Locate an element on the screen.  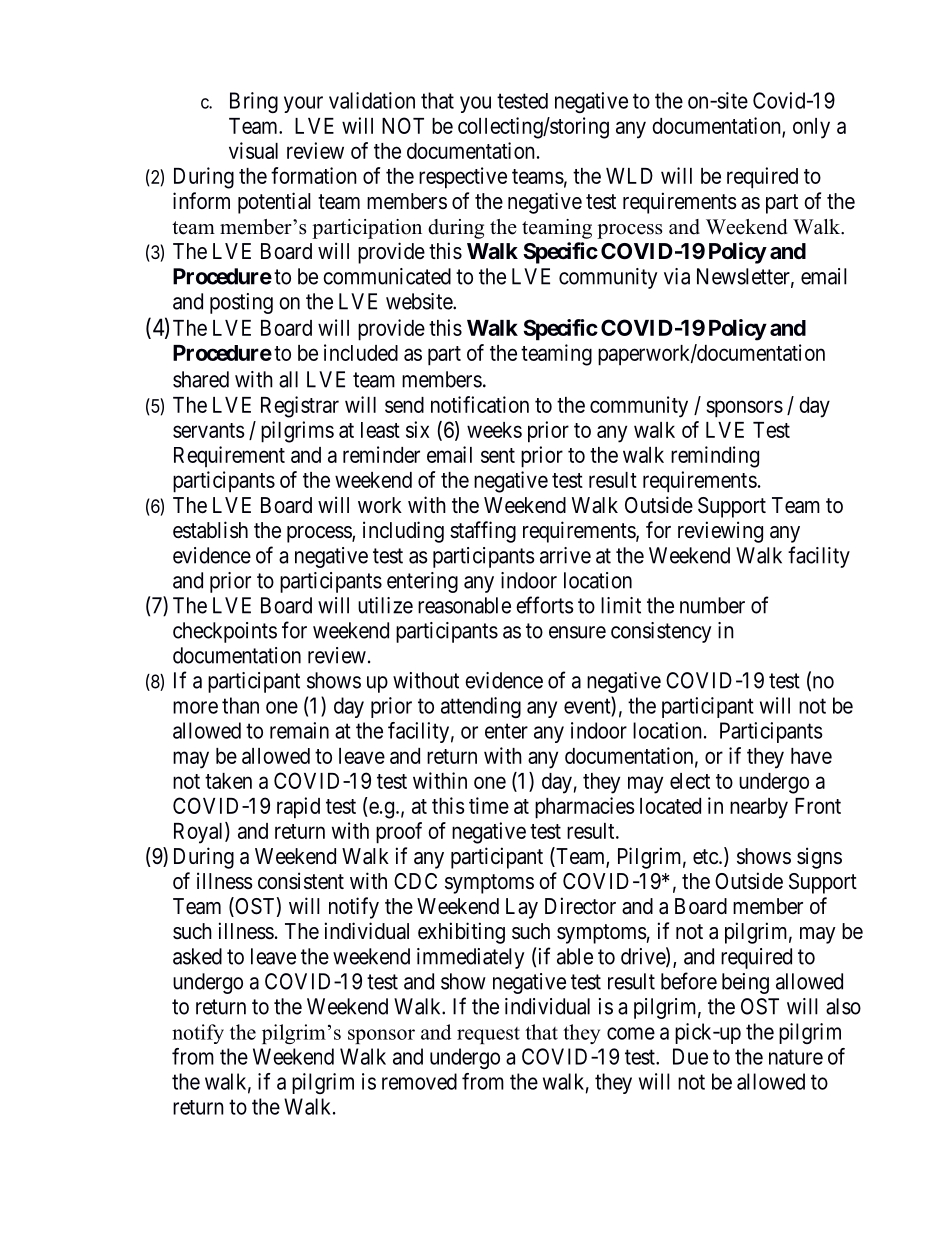
asked is located at coordinates (197, 956).
